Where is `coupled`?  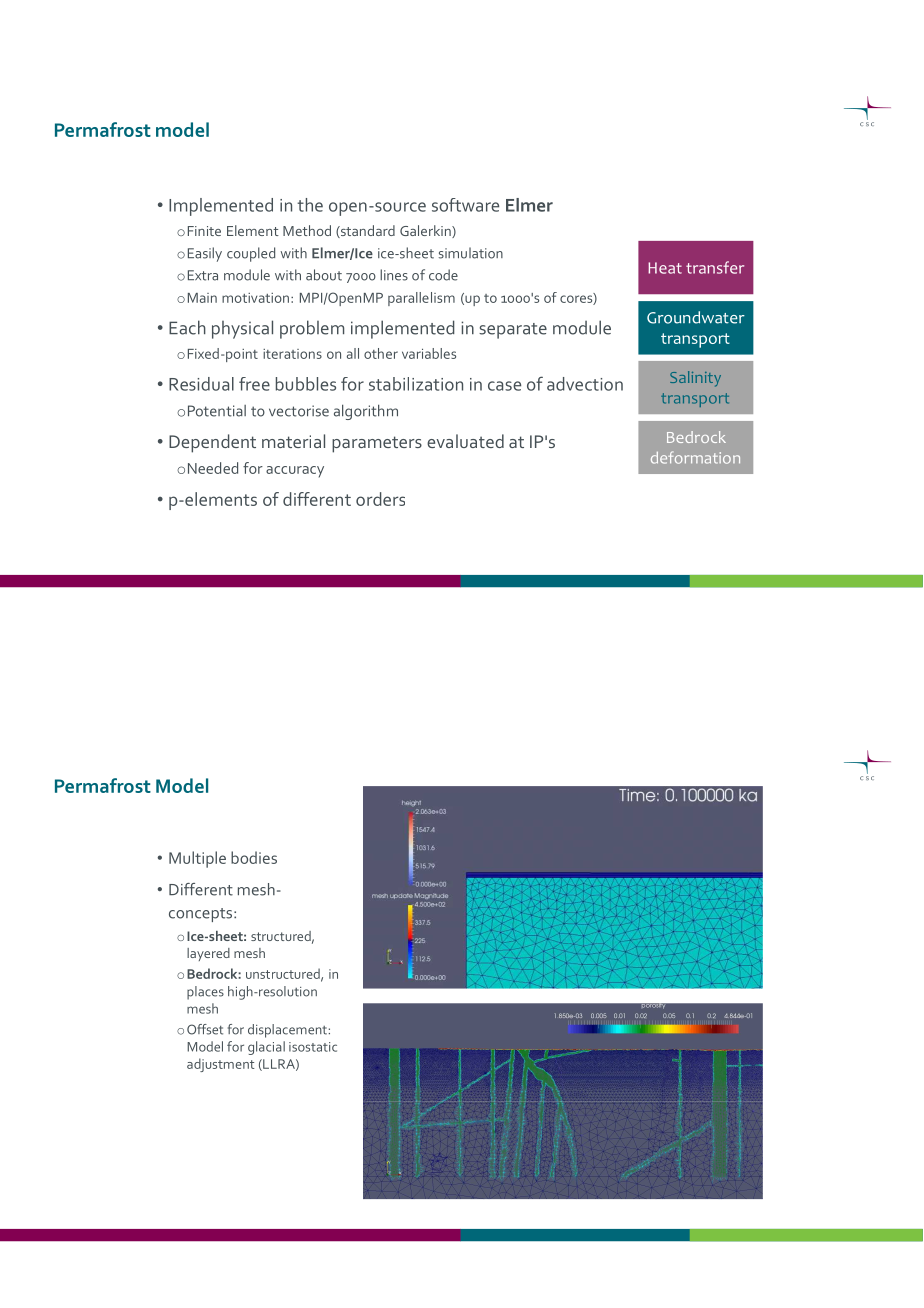 coupled is located at coordinates (251, 254).
